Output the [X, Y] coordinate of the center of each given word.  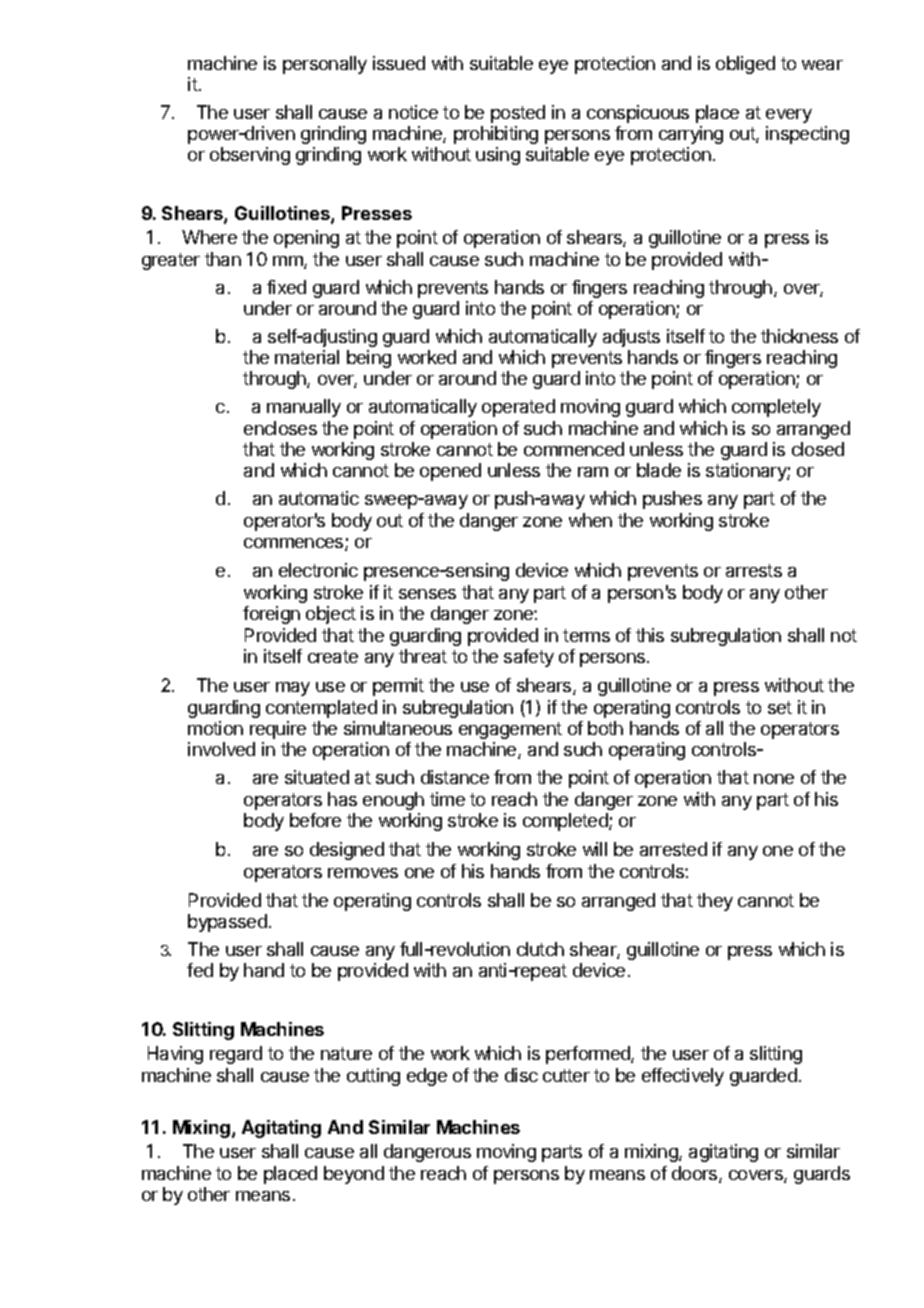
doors [696, 1174]
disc [521, 1075]
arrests [754, 570]
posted [518, 114]
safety [529, 658]
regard [236, 1055]
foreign [271, 615]
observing [250, 156]
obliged [745, 65]
